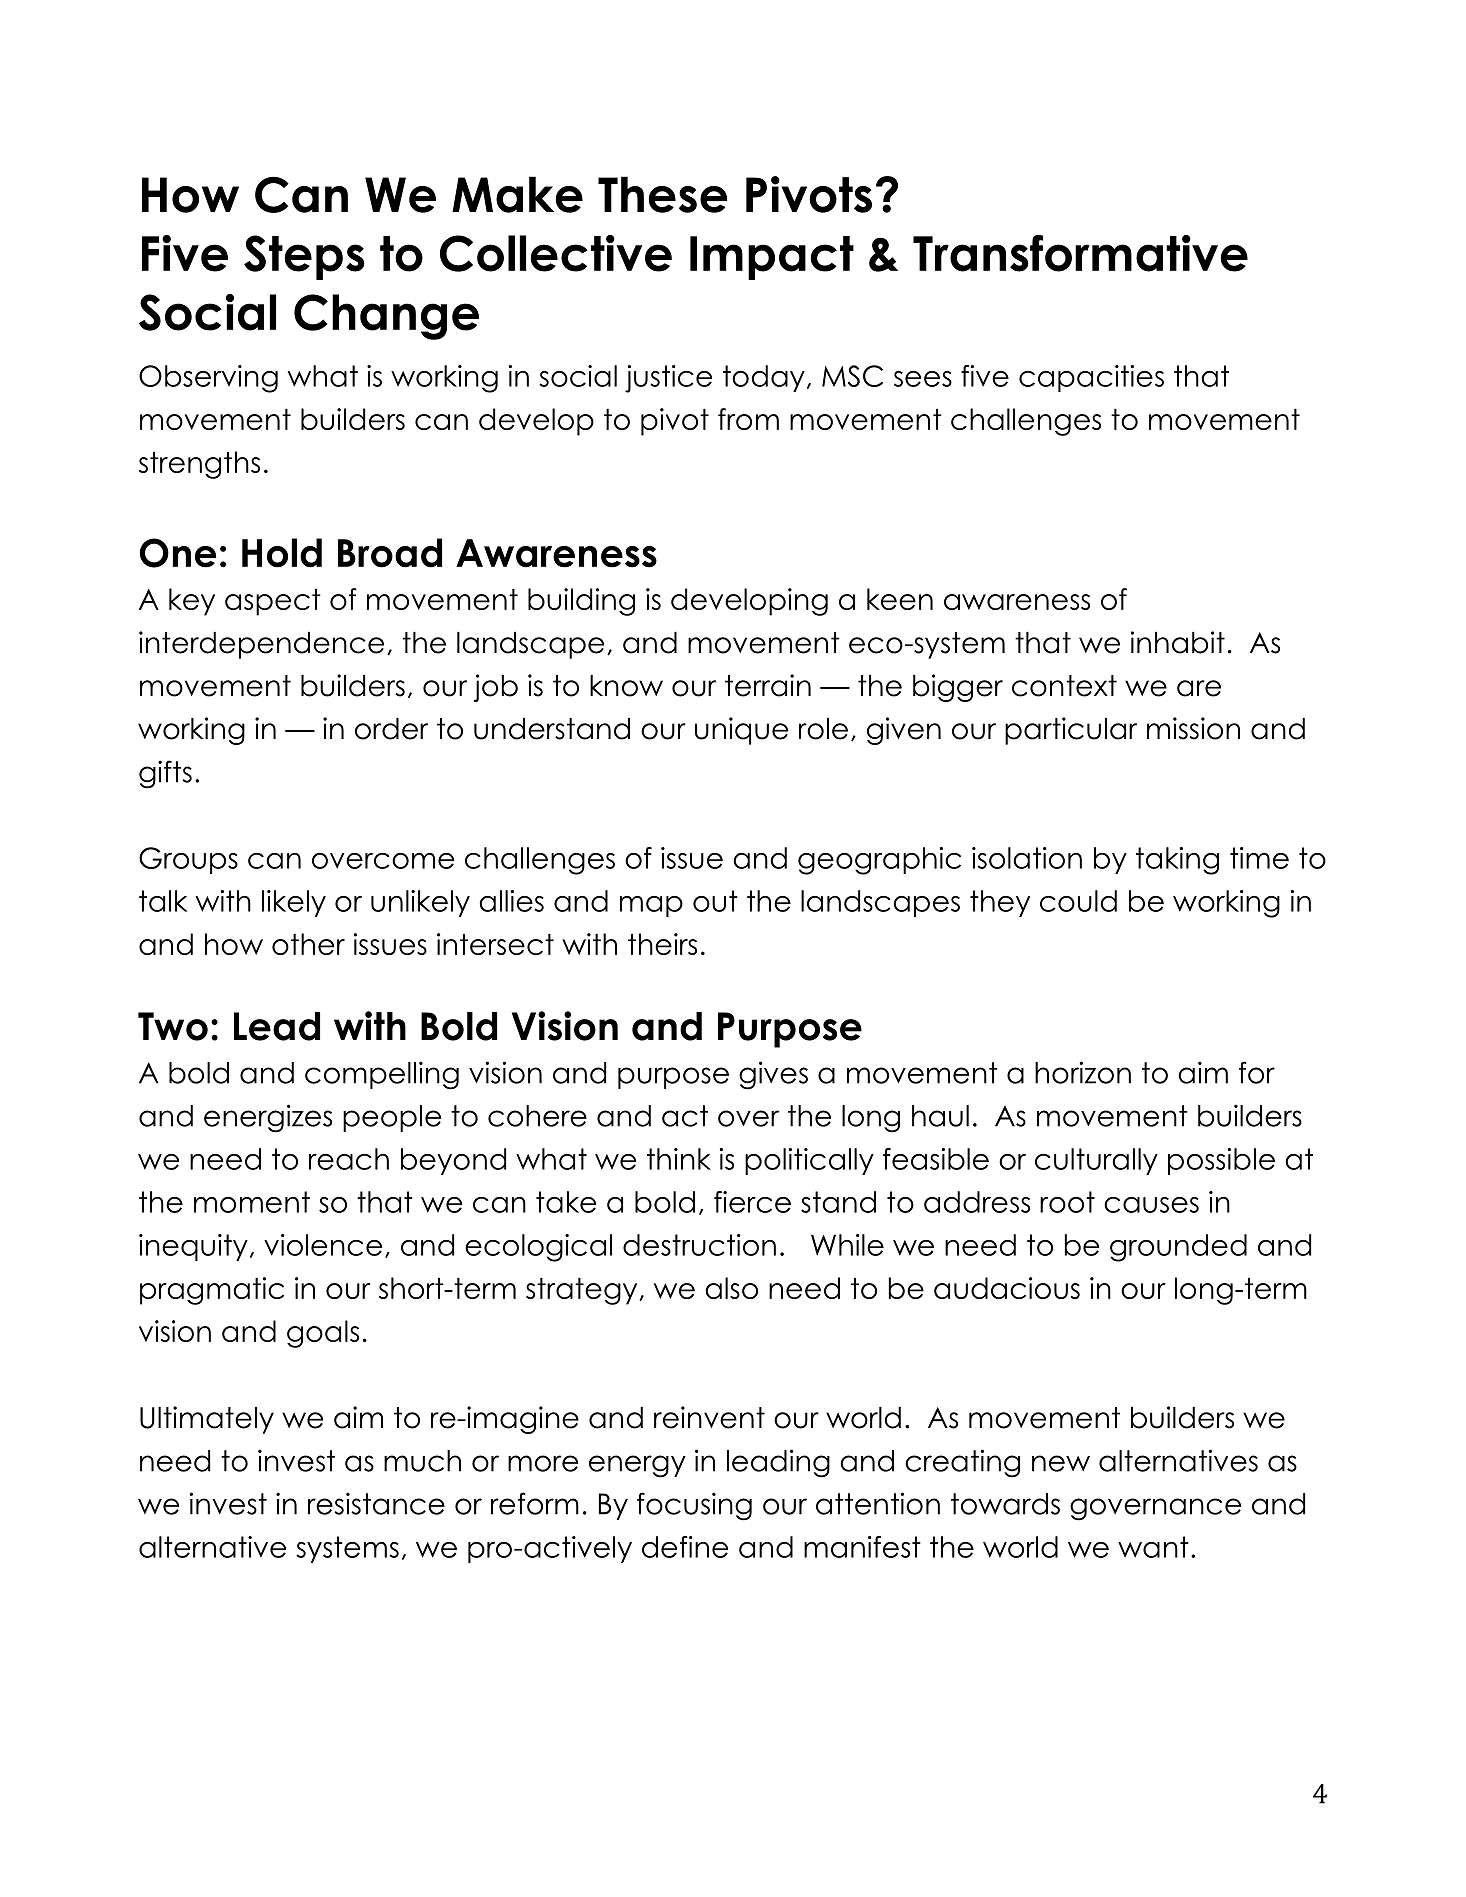  What do you see at coordinates (1177, 861) in the image?
I see `taking` at bounding box center [1177, 861].
